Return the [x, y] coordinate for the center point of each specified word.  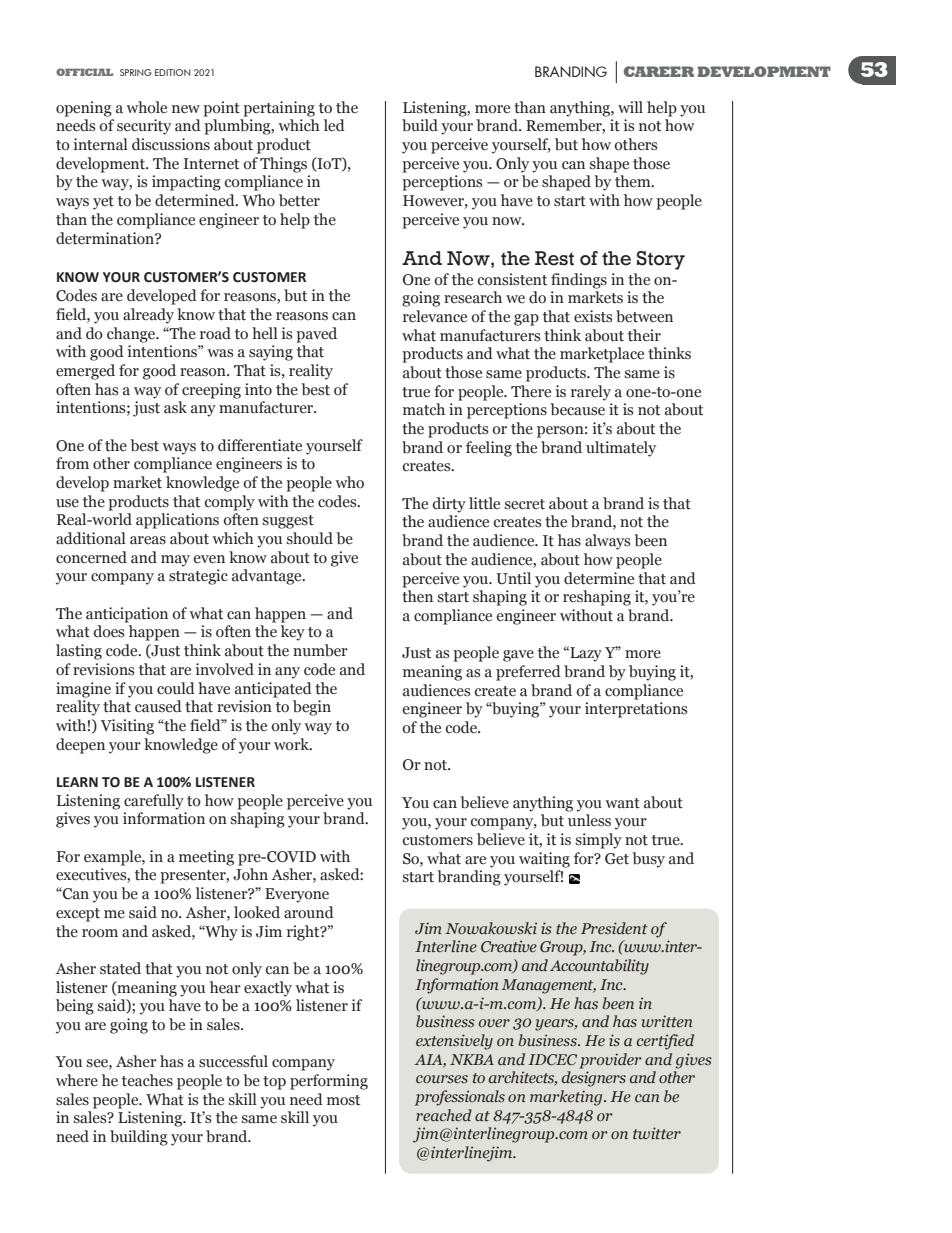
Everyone [297, 895]
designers [594, 1079]
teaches [147, 1080]
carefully [154, 802]
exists [593, 316]
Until [513, 578]
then [417, 596]
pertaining [279, 109]
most [343, 1100]
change [132, 335]
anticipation [127, 615]
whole [146, 107]
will [630, 107]
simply [599, 841]
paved [316, 335]
